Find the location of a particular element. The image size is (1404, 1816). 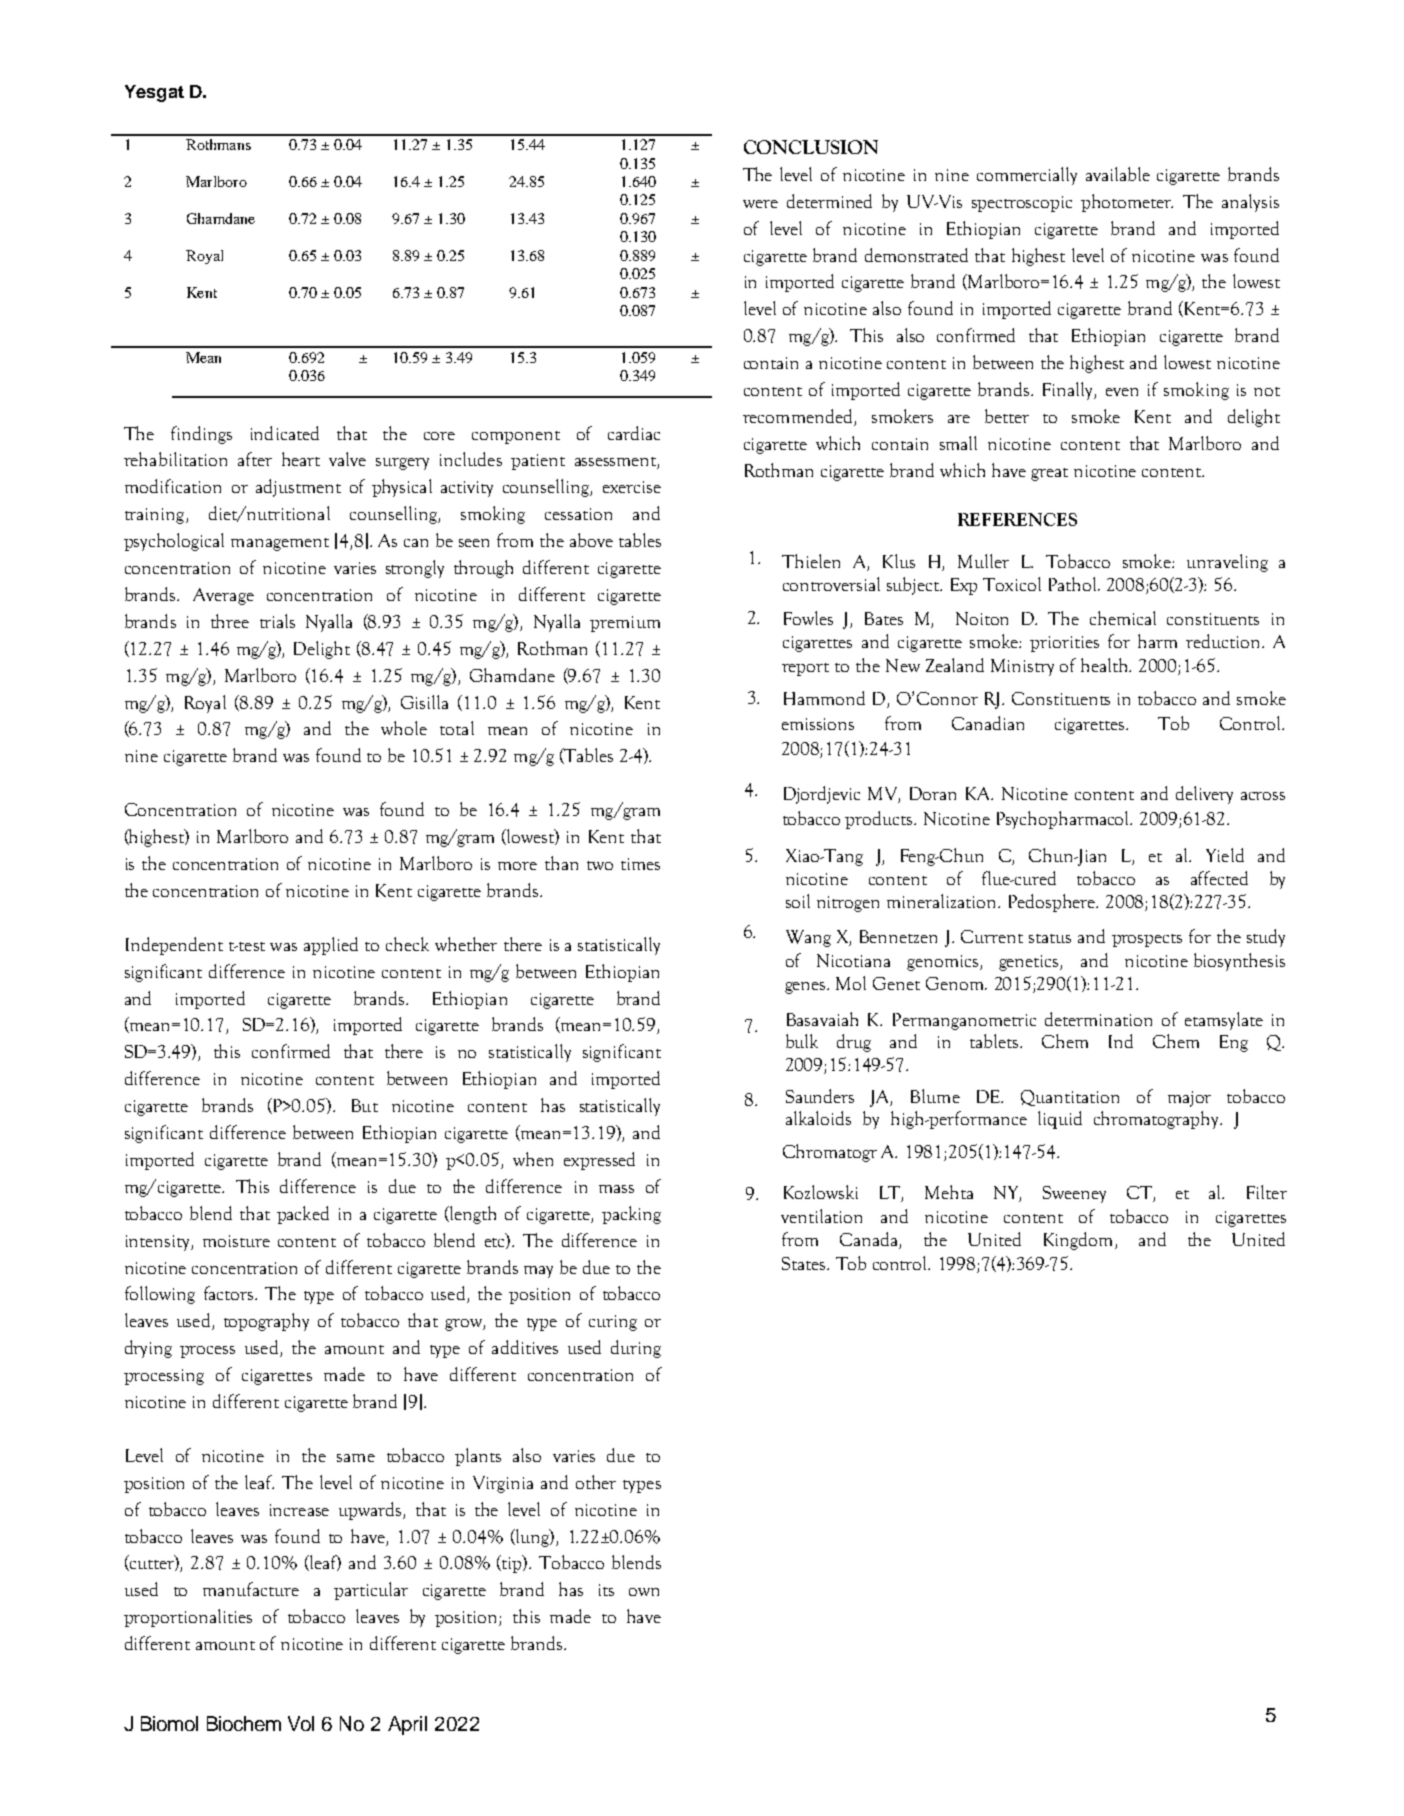

Wang is located at coordinates (808, 938).
